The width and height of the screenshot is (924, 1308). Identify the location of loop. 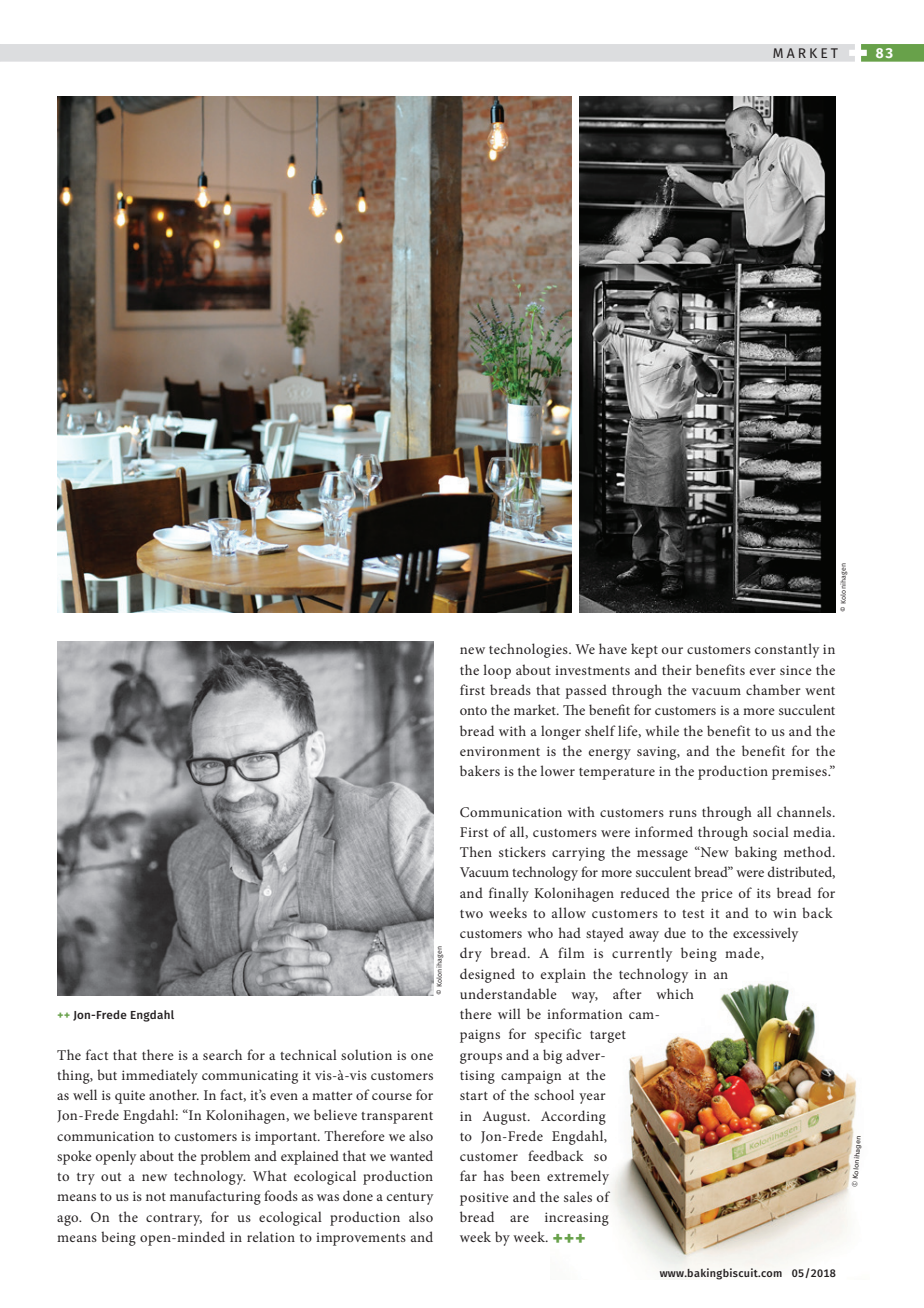
(497, 671).
